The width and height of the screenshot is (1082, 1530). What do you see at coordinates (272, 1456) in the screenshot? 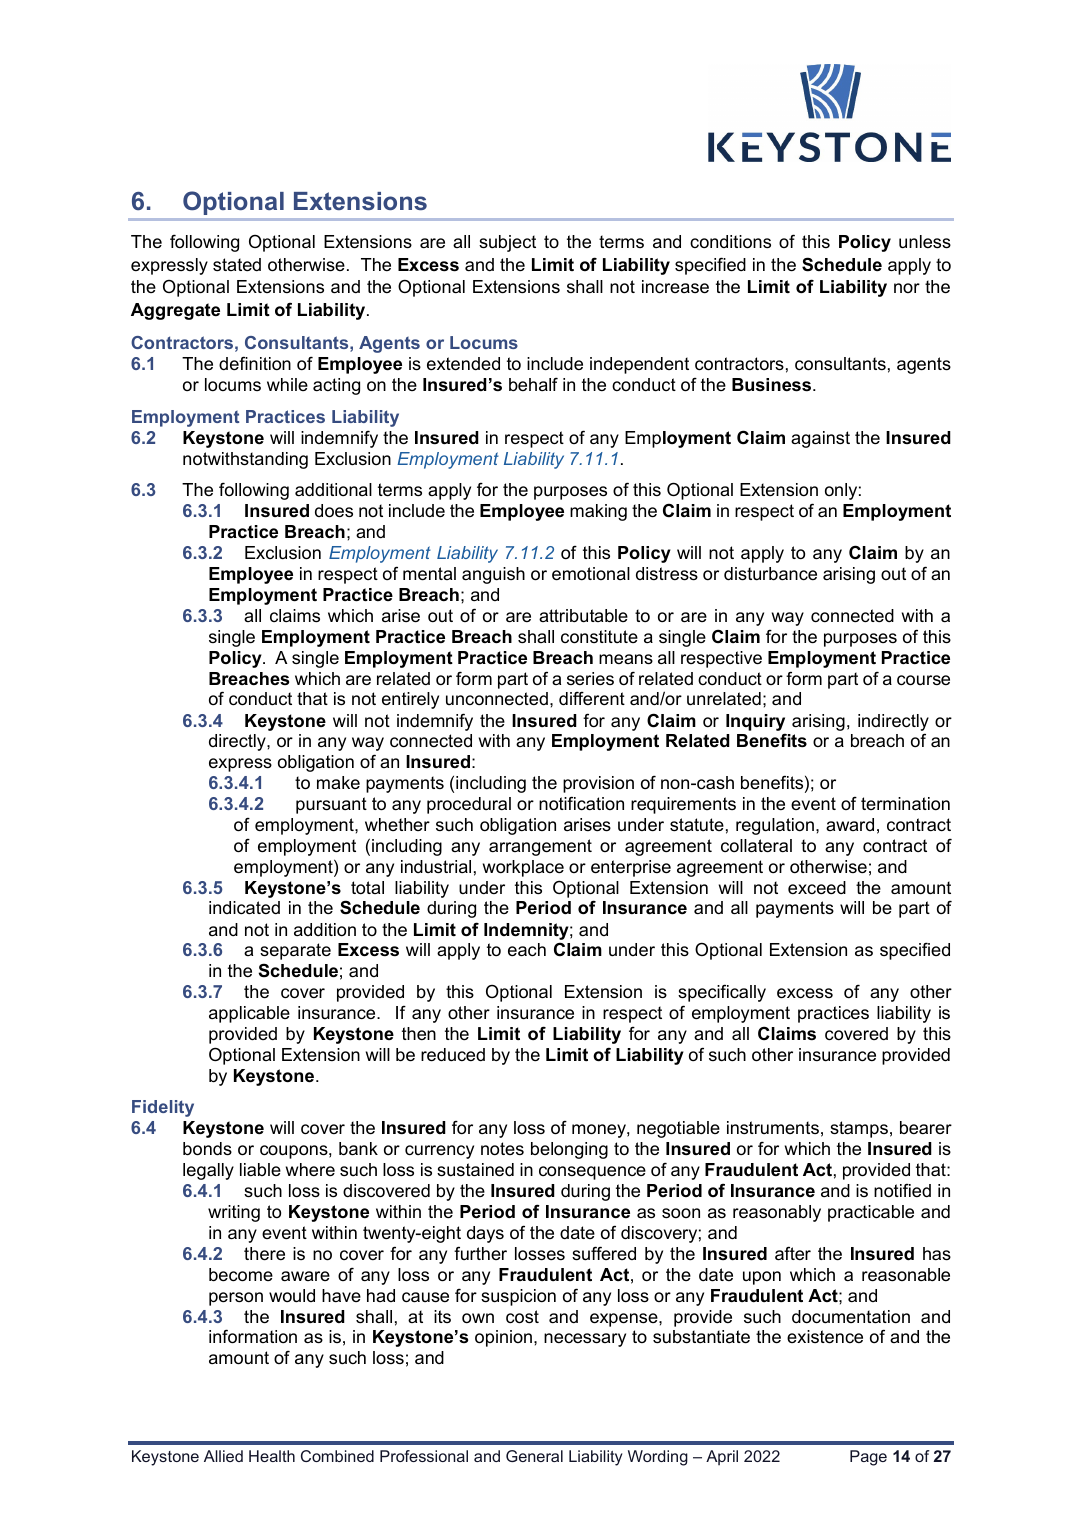
I see `Health` at bounding box center [272, 1456].
